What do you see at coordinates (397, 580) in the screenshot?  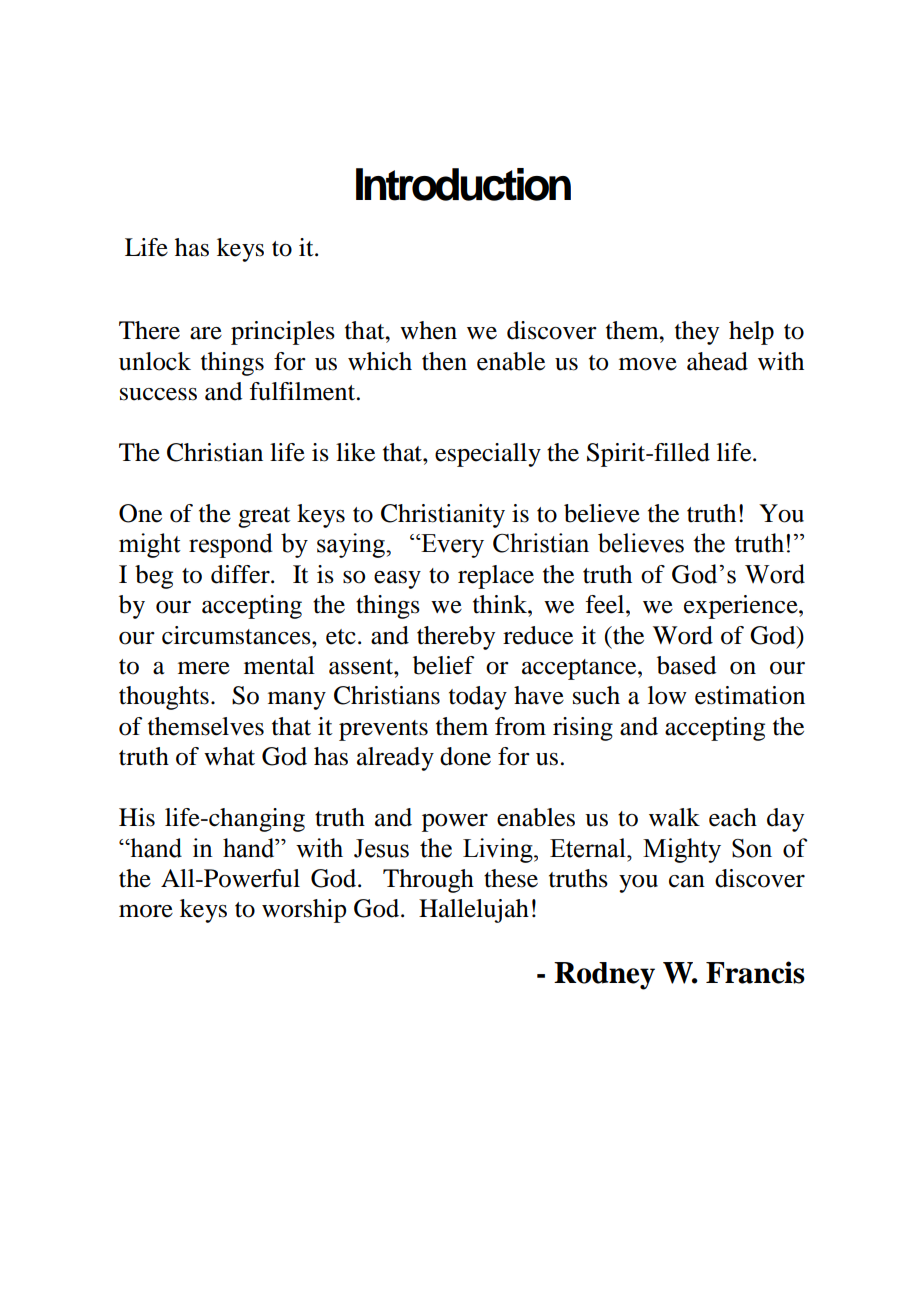 I see `easy` at bounding box center [397, 580].
